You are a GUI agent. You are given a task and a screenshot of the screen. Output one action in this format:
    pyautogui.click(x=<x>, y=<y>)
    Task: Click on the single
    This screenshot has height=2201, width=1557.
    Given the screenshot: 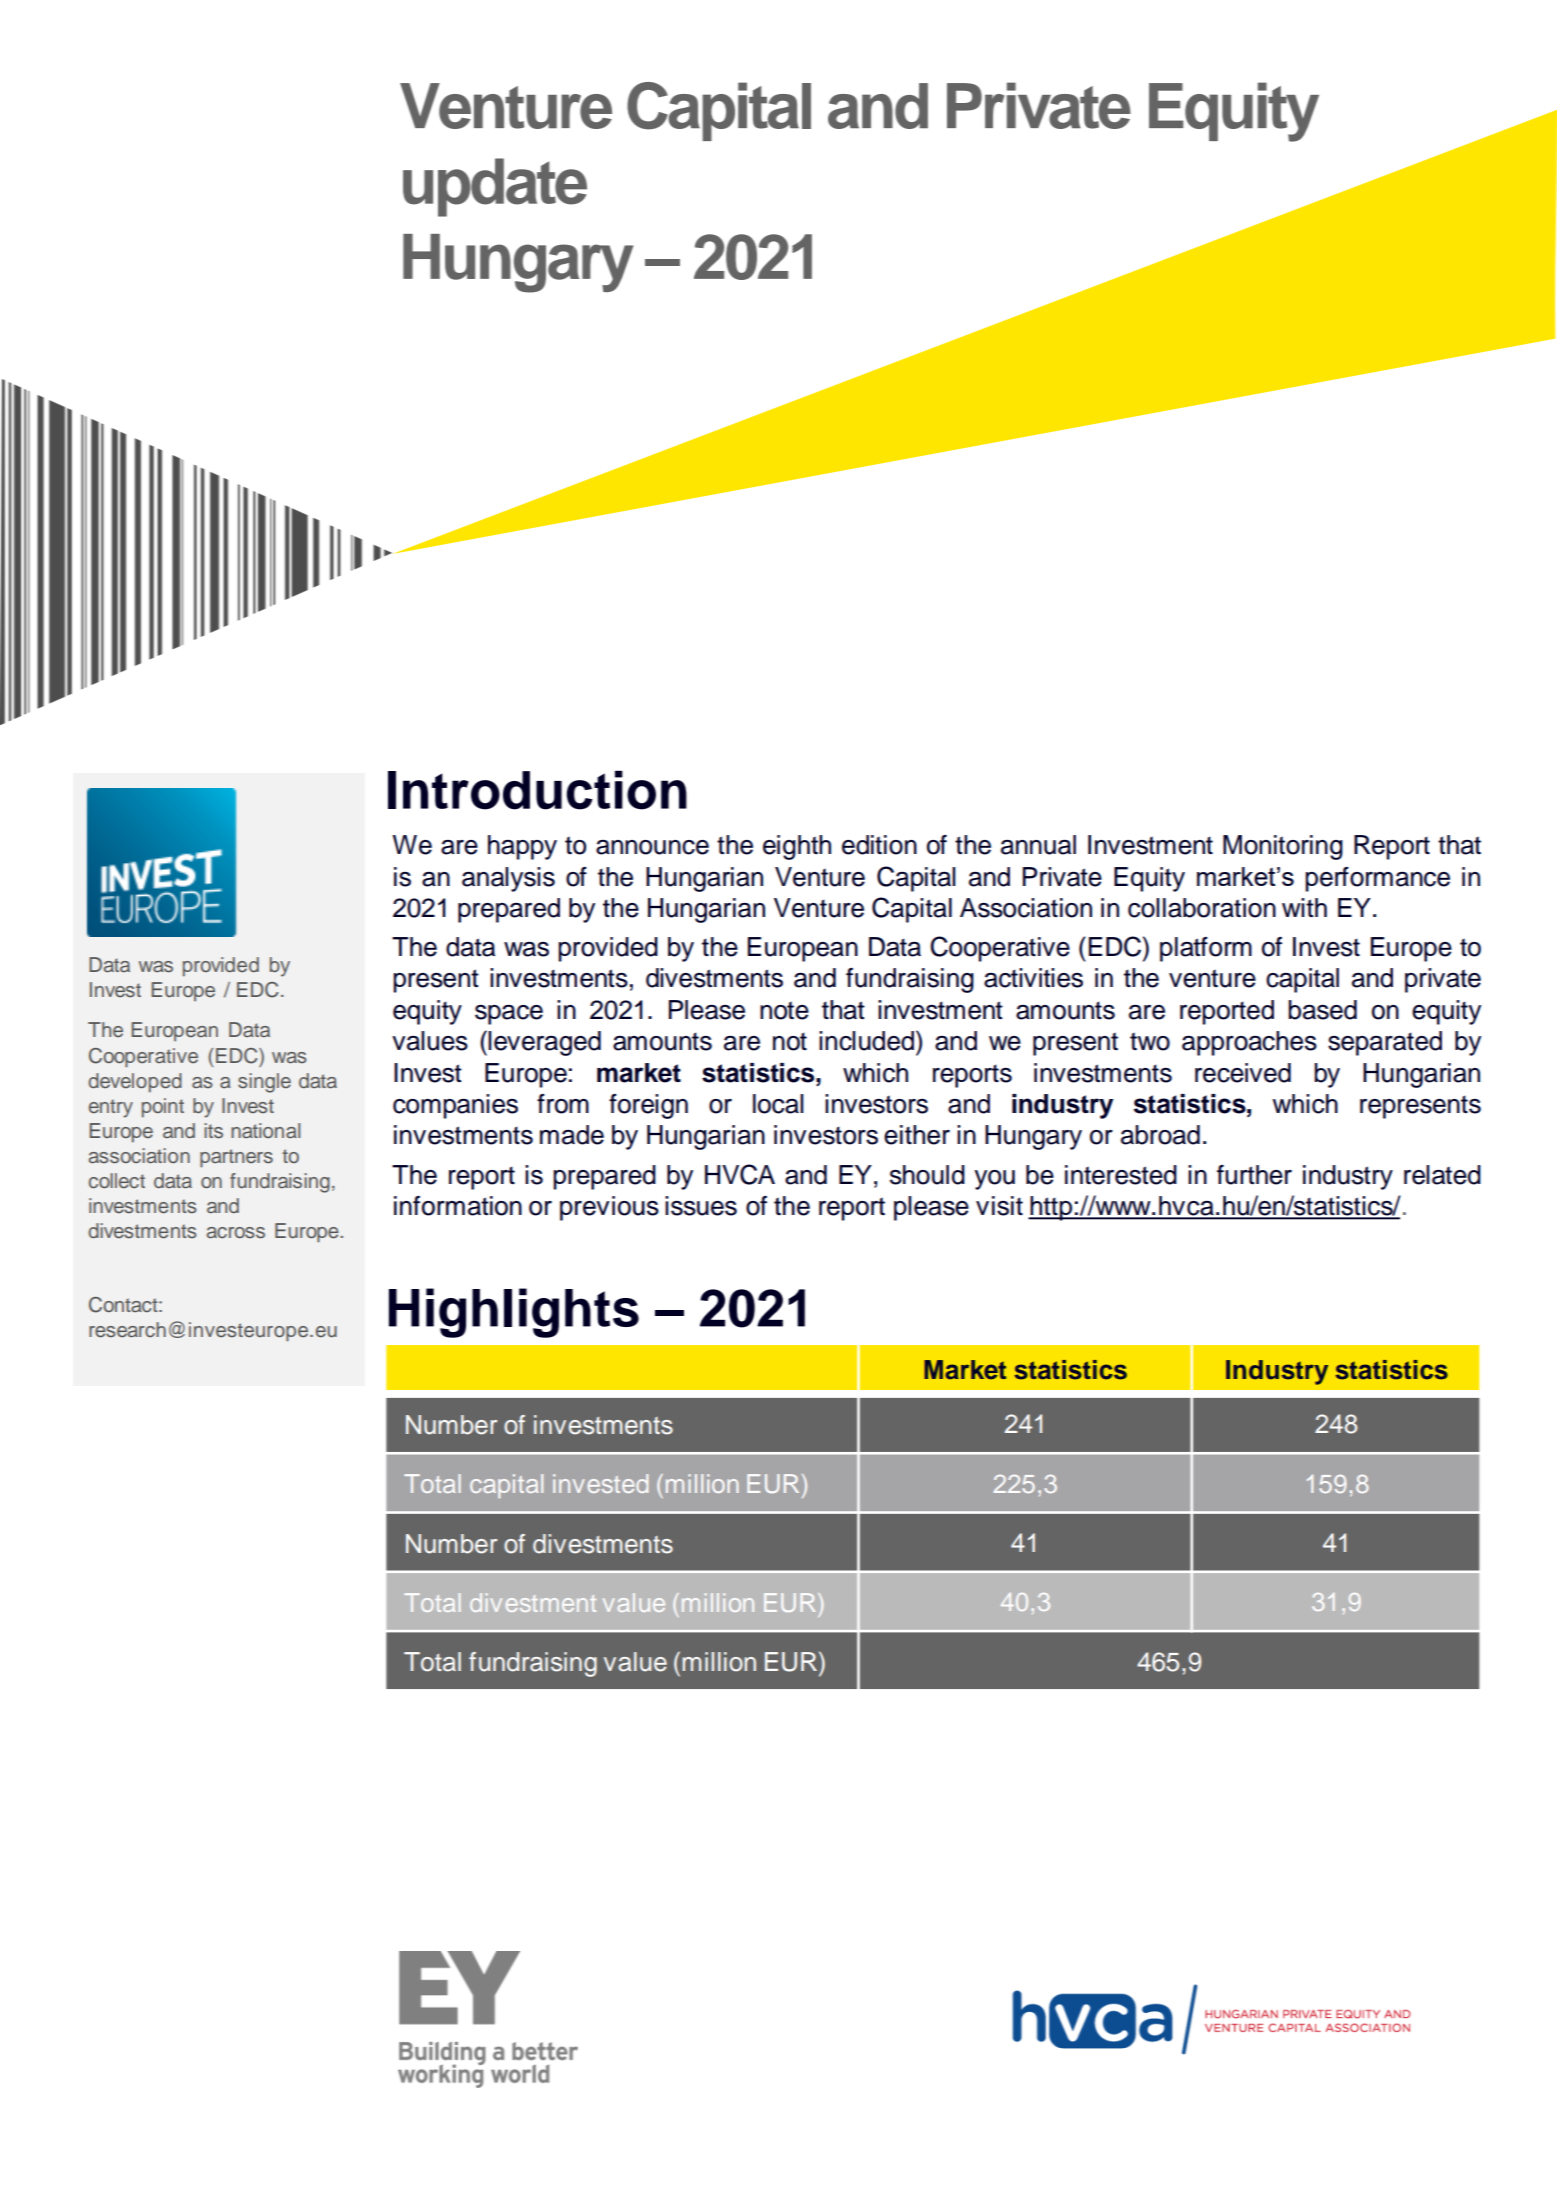 What is the action you would take?
    pyautogui.click(x=264, y=1083)
